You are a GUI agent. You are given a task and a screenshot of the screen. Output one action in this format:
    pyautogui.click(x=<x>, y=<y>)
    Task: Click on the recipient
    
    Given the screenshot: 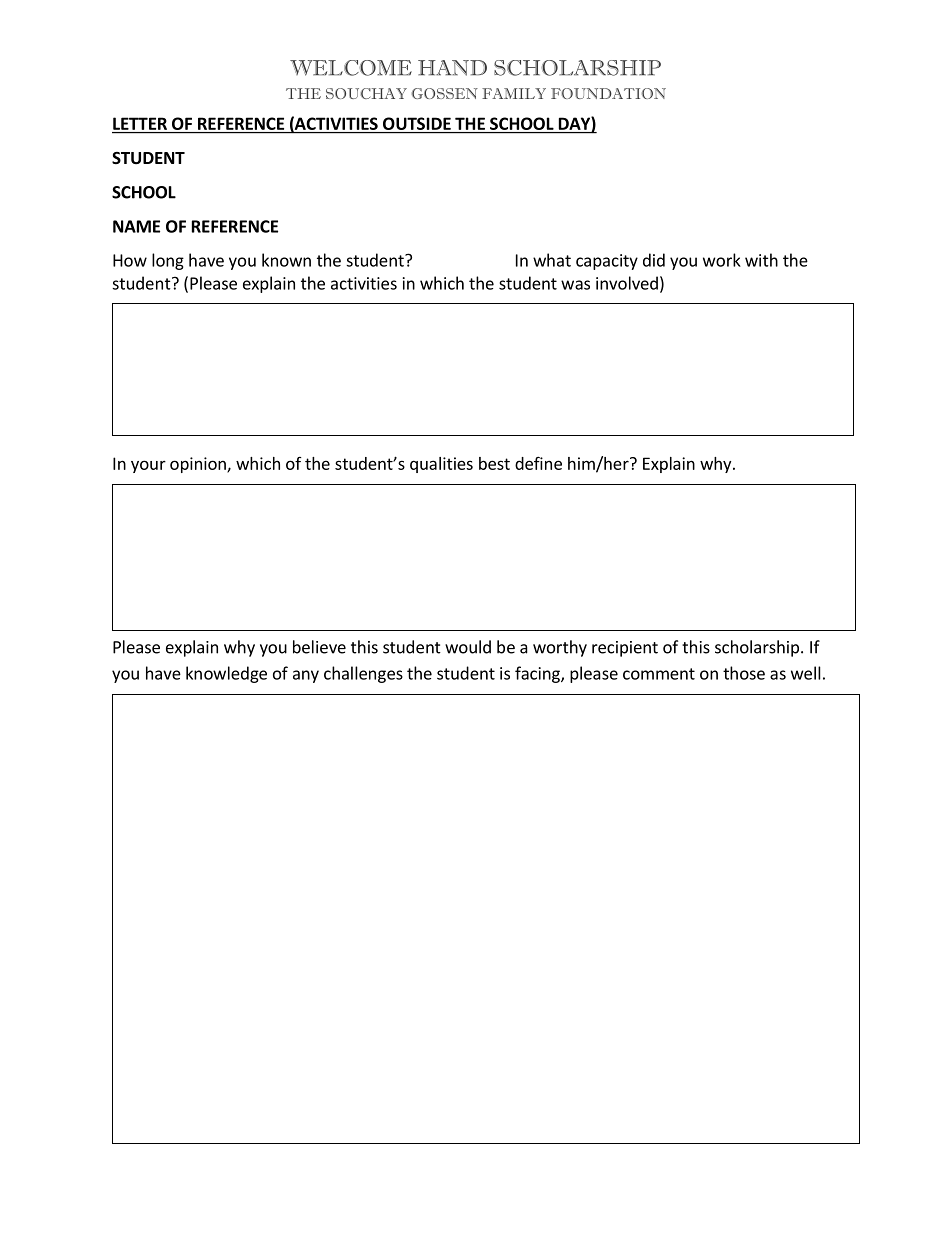 What is the action you would take?
    pyautogui.click(x=625, y=649)
